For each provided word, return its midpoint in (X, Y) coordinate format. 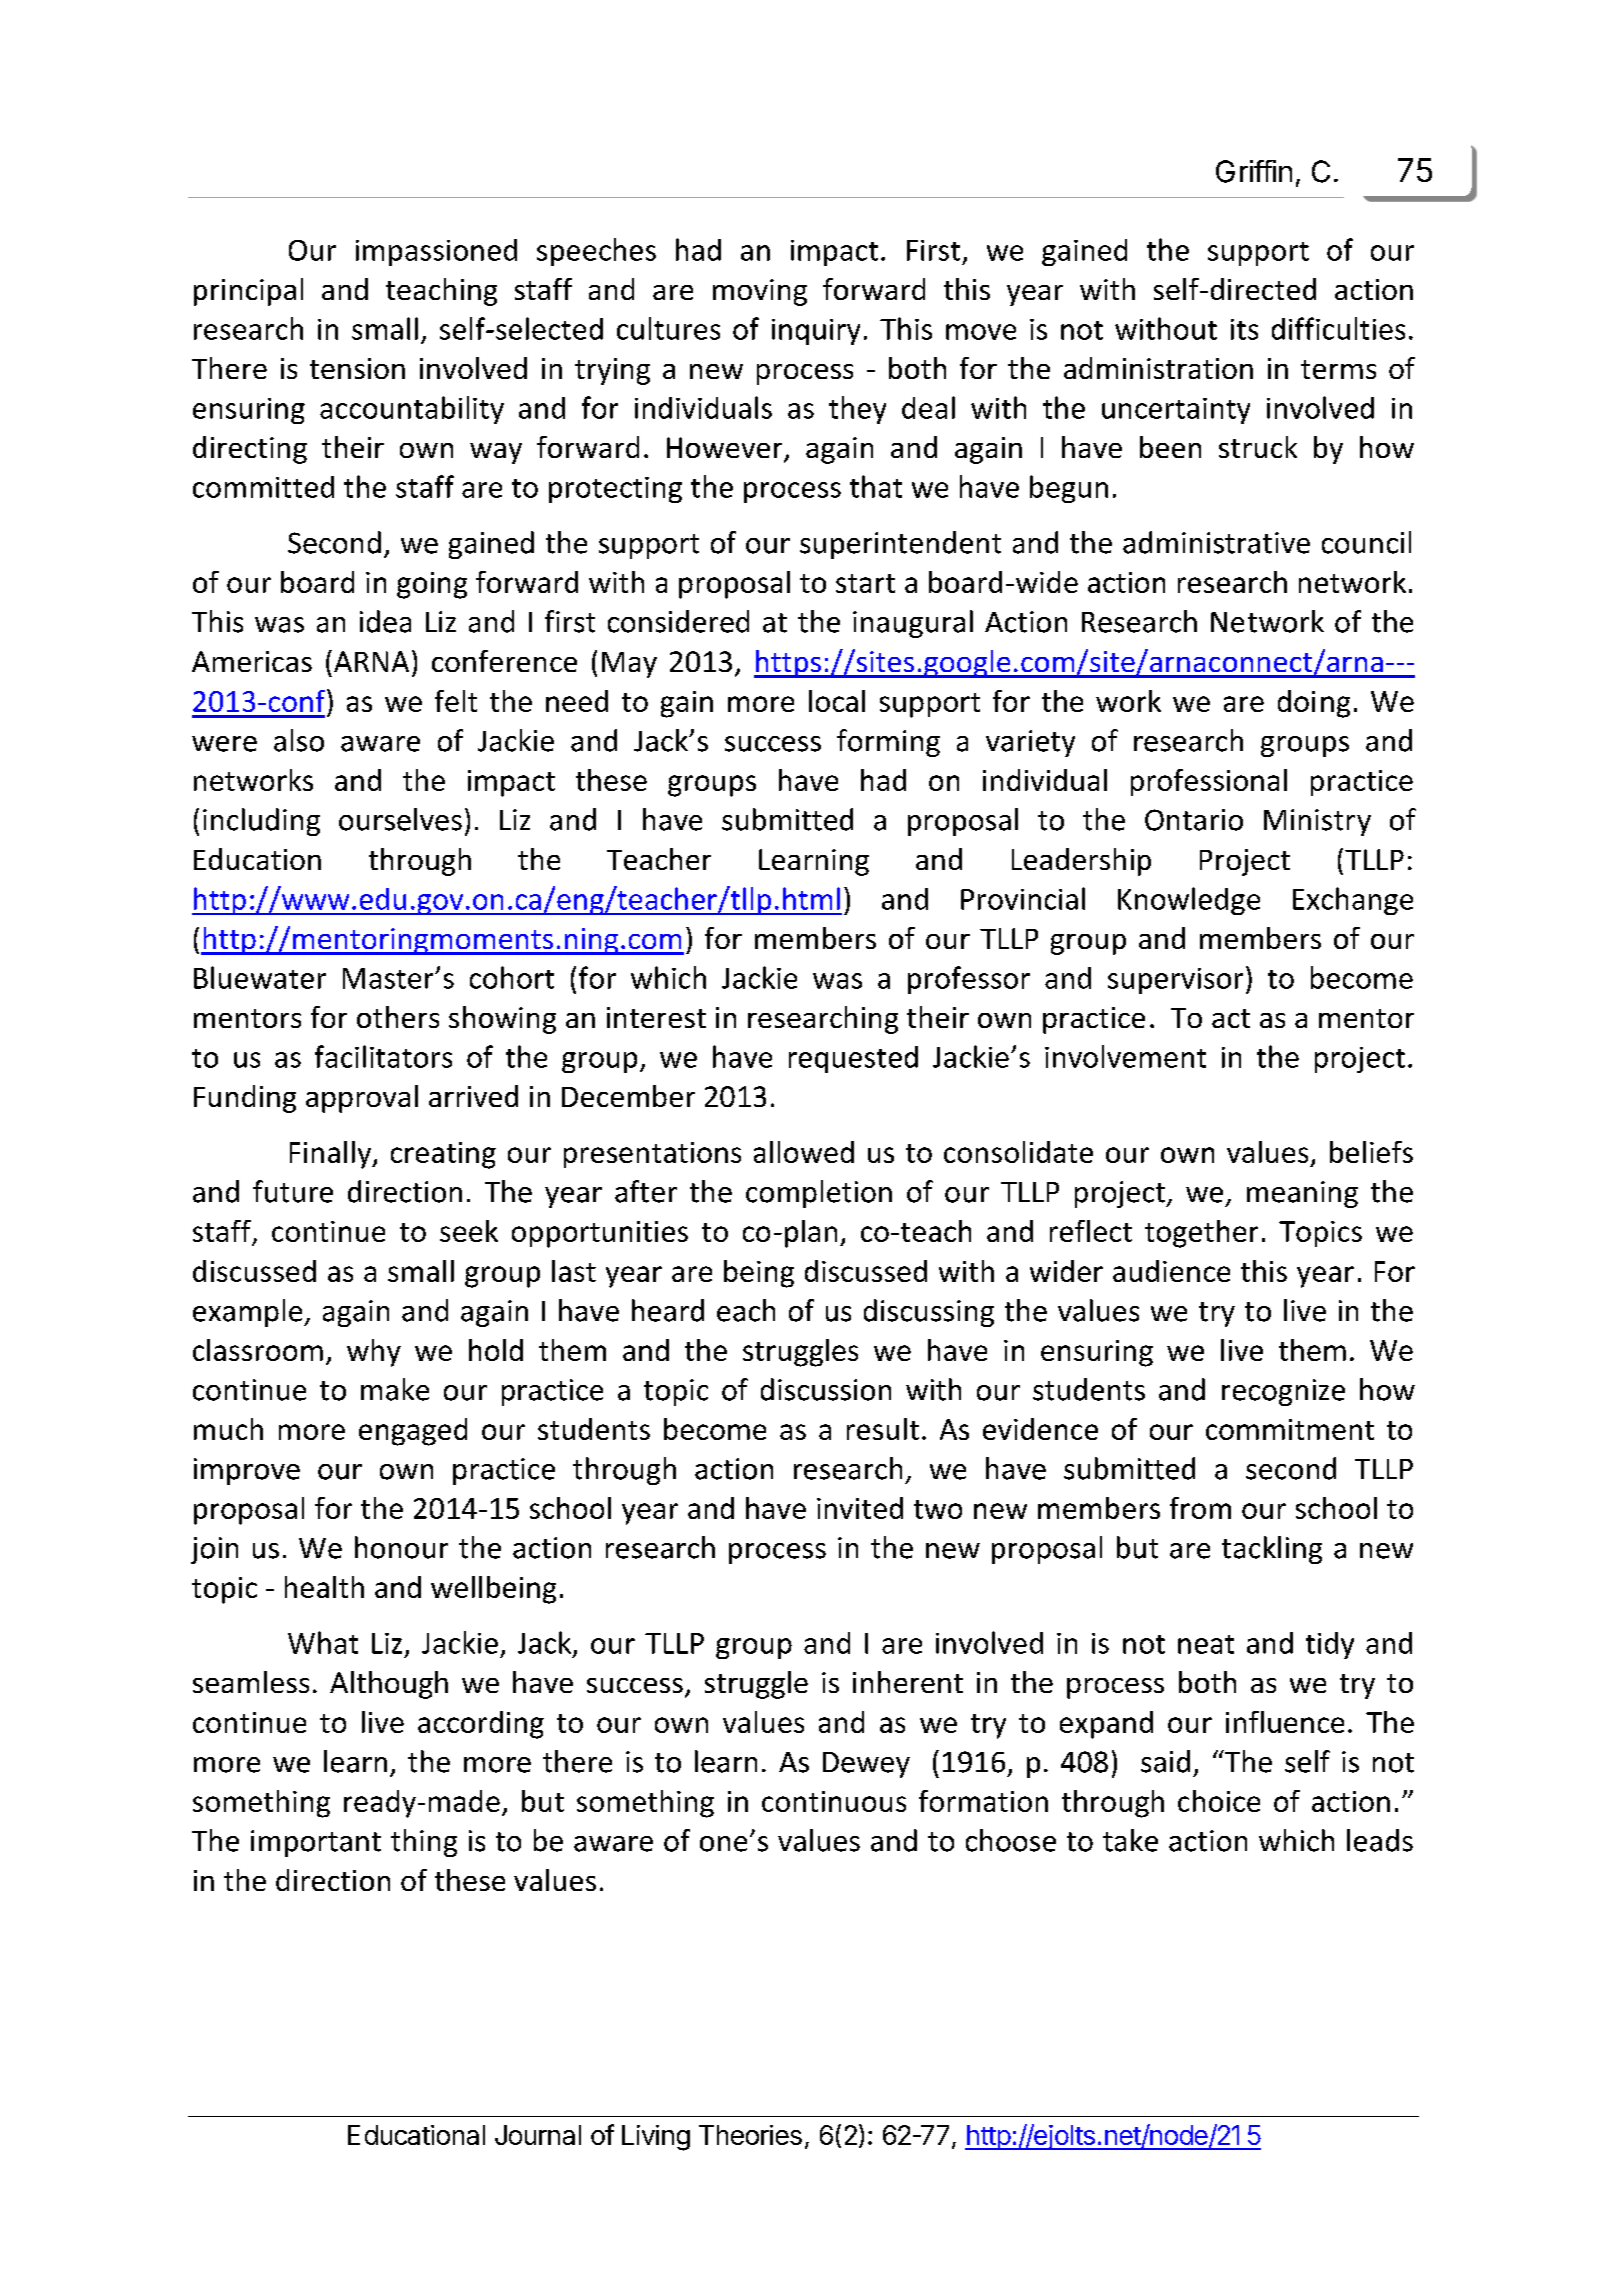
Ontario (1194, 820)
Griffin (1254, 171)
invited (860, 1508)
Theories (750, 2135)
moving (760, 292)
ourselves (400, 819)
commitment (1290, 1429)
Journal (538, 2135)
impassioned (436, 252)
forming (888, 743)
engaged (413, 1432)
